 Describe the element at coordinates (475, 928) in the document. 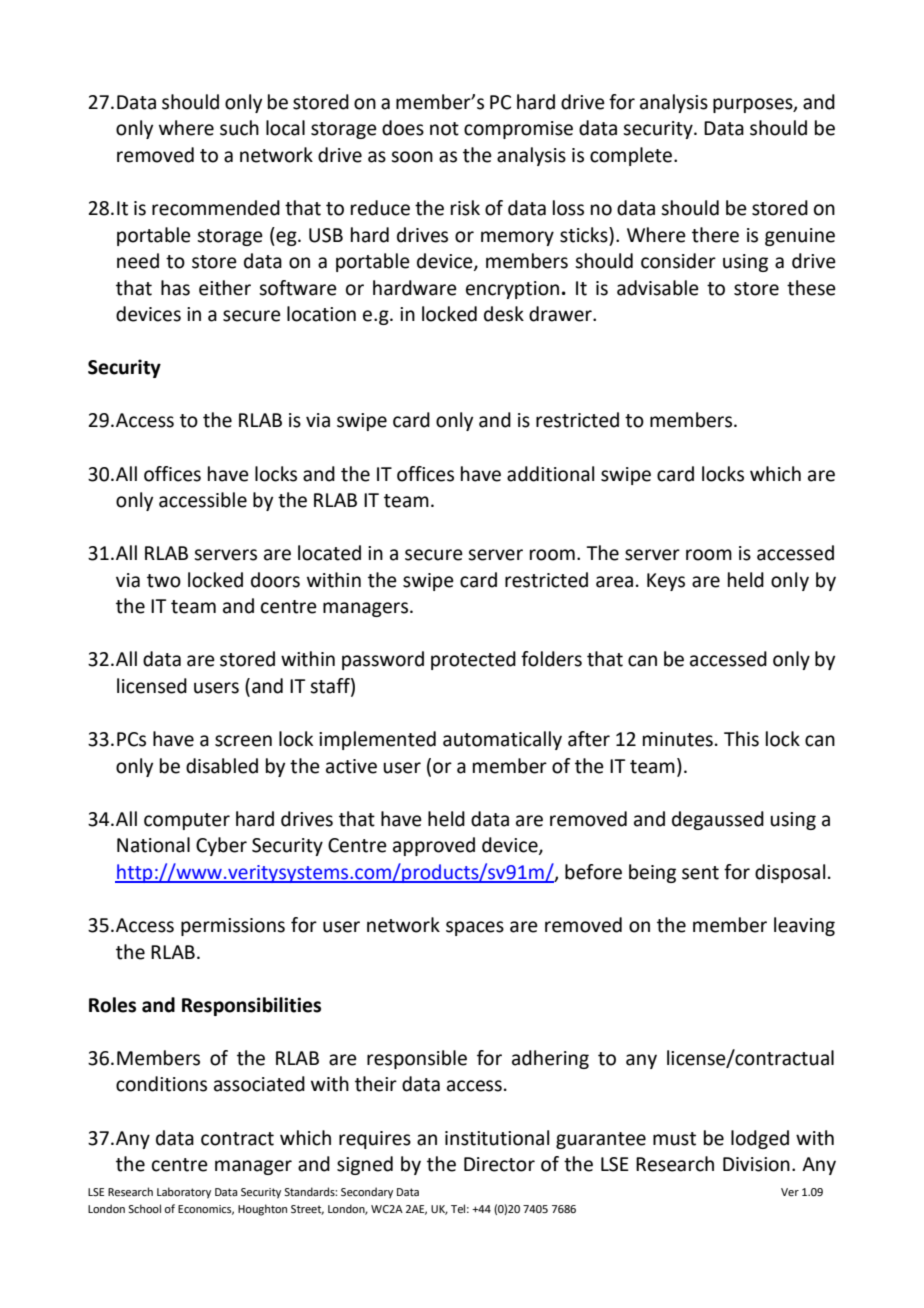

I see `spaces` at that location.
